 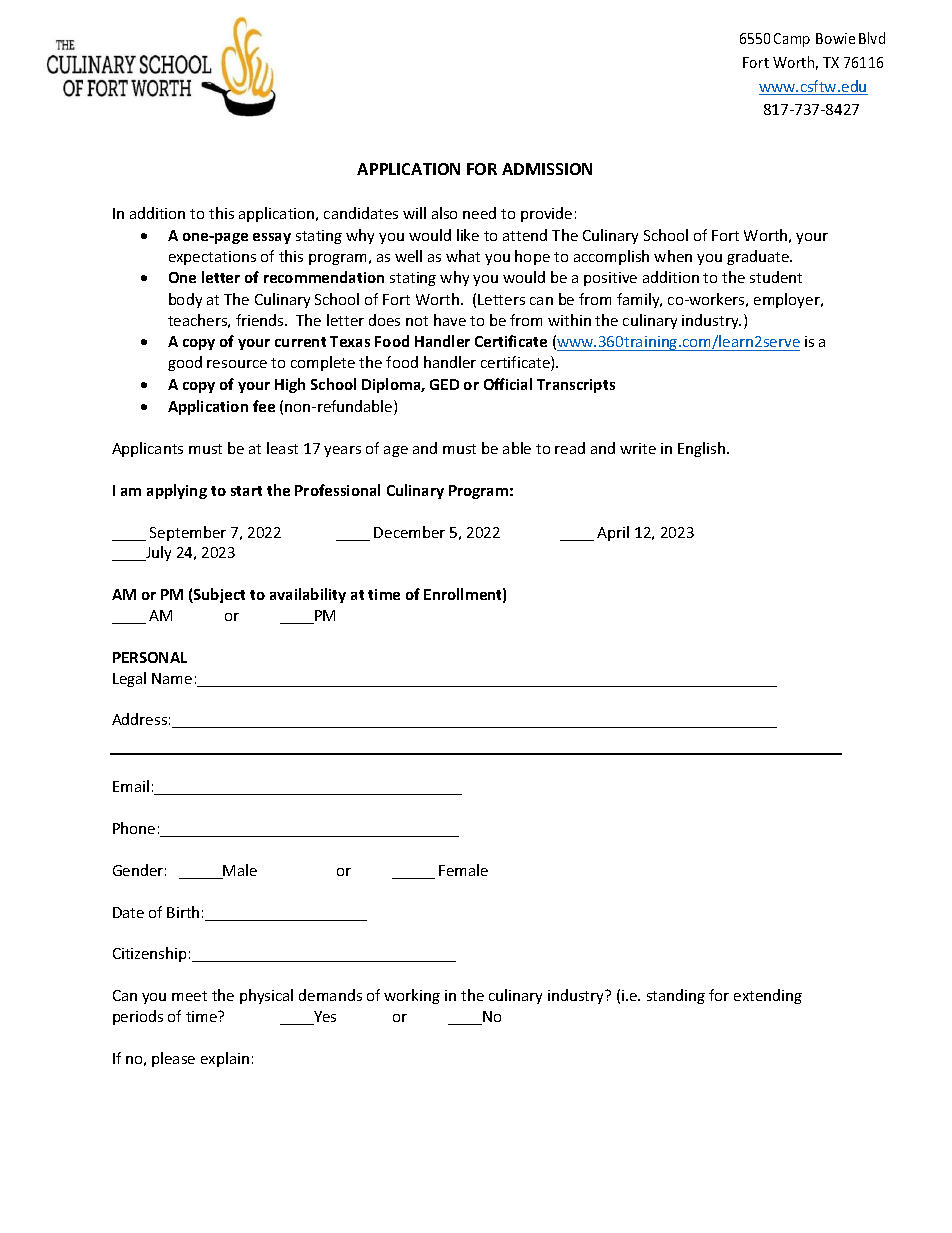 I want to click on Bowie, so click(x=835, y=38).
